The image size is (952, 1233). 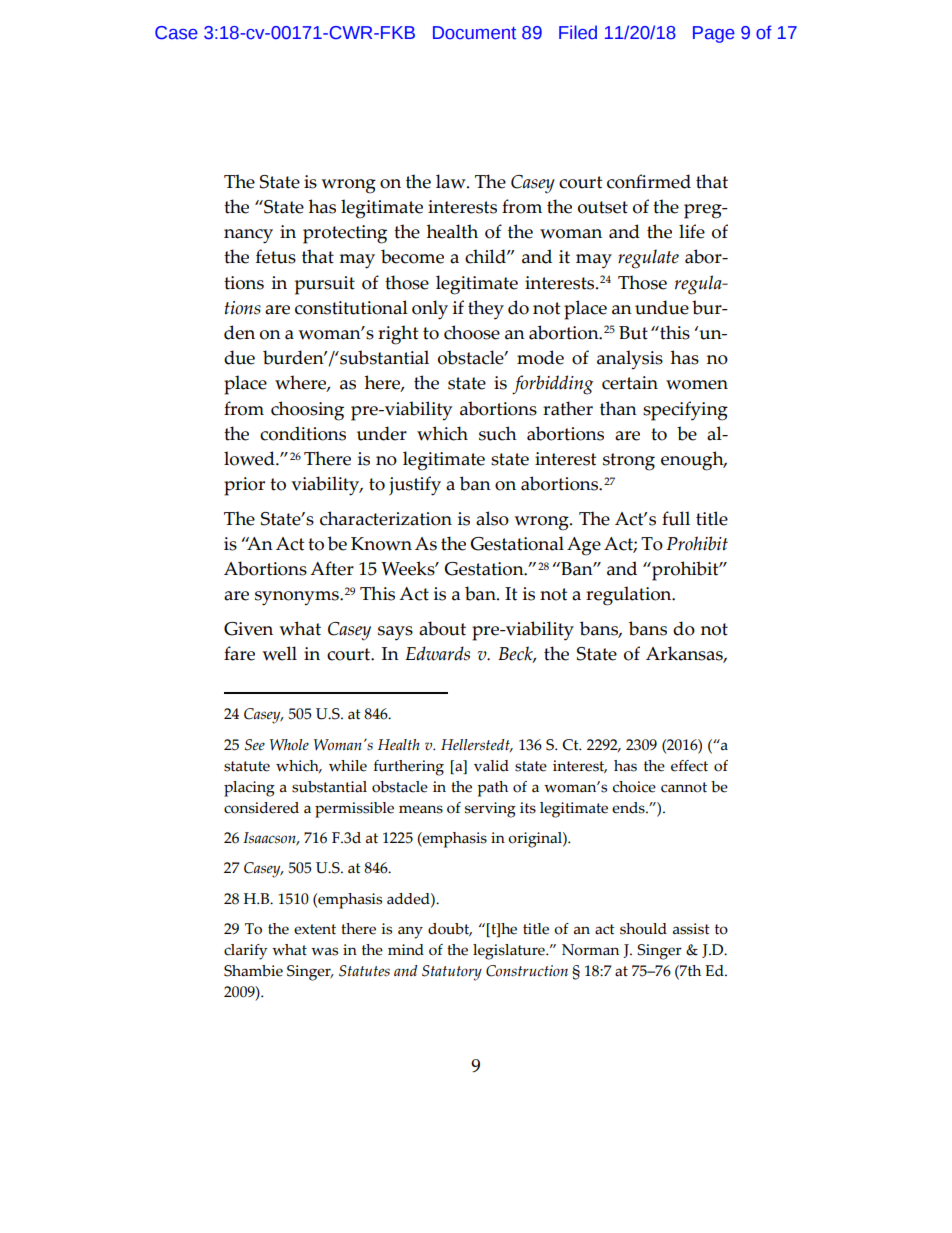 I want to click on Filed, so click(x=578, y=32).
